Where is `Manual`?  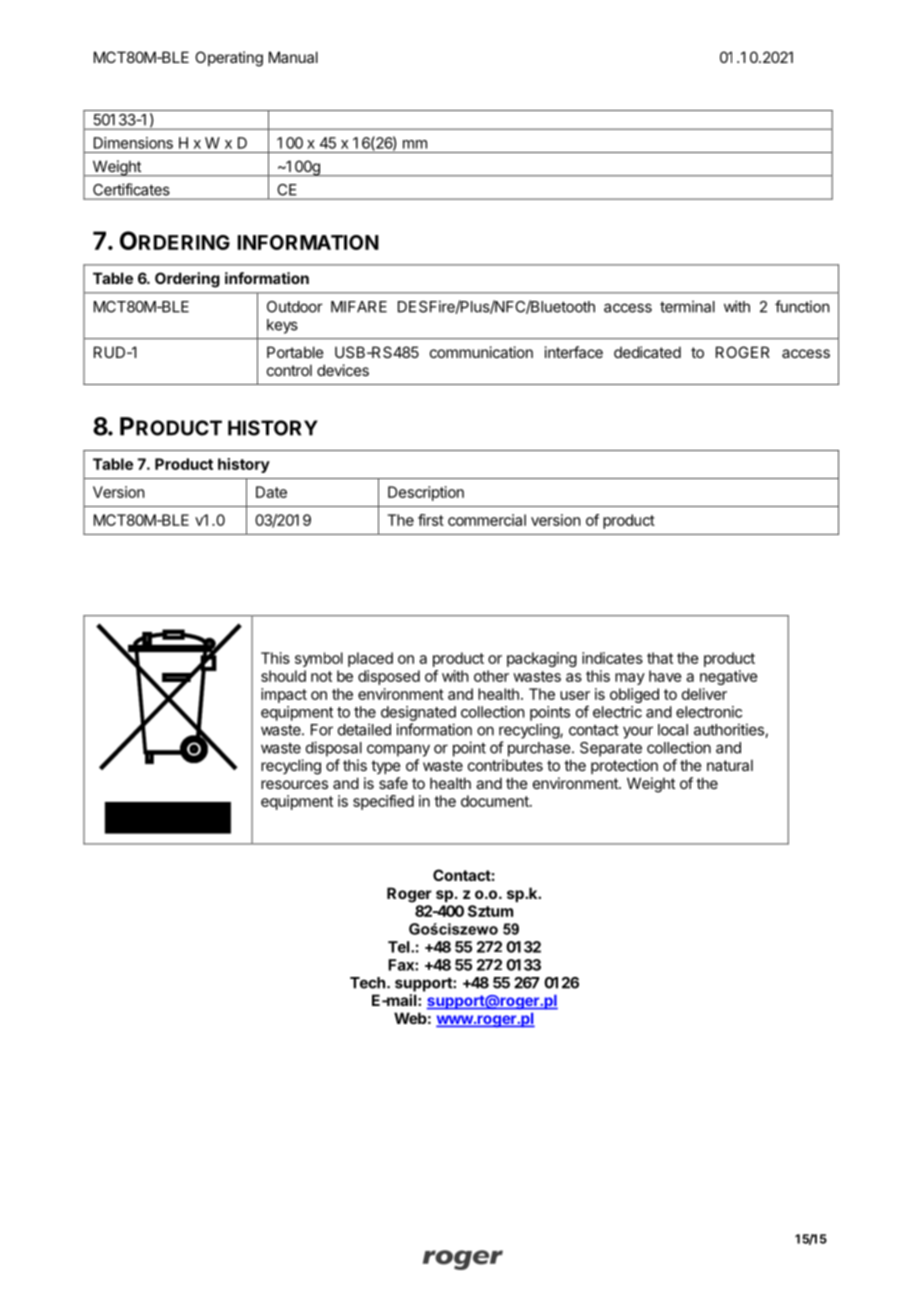 Manual is located at coordinates (293, 57).
